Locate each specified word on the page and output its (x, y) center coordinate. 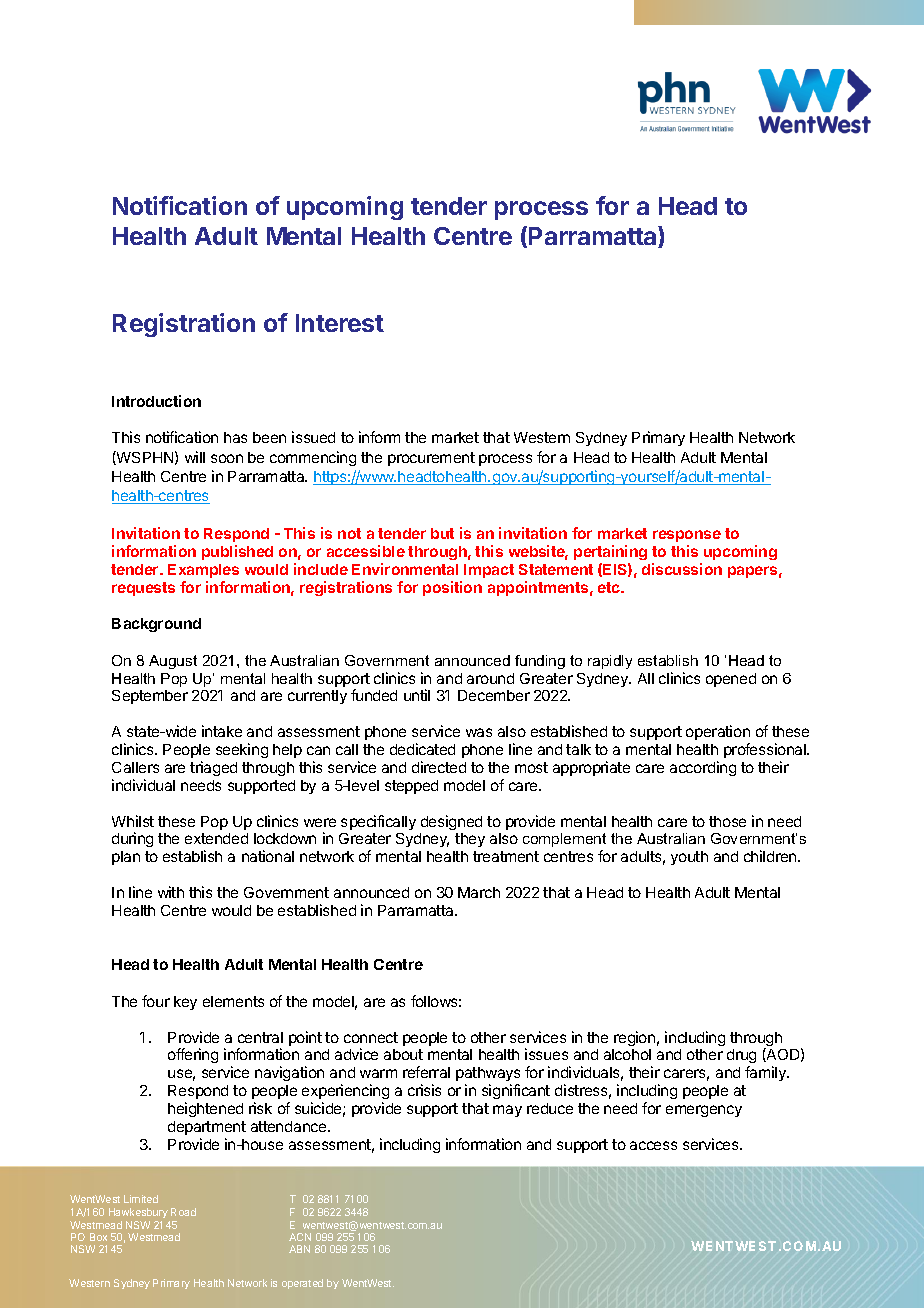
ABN (299, 1249)
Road (183, 1212)
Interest (340, 323)
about (403, 1054)
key (185, 1003)
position (452, 588)
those (727, 821)
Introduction (156, 401)
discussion (682, 569)
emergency (704, 1111)
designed (451, 822)
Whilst (133, 821)
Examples (203, 571)
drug (741, 1058)
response (687, 536)
